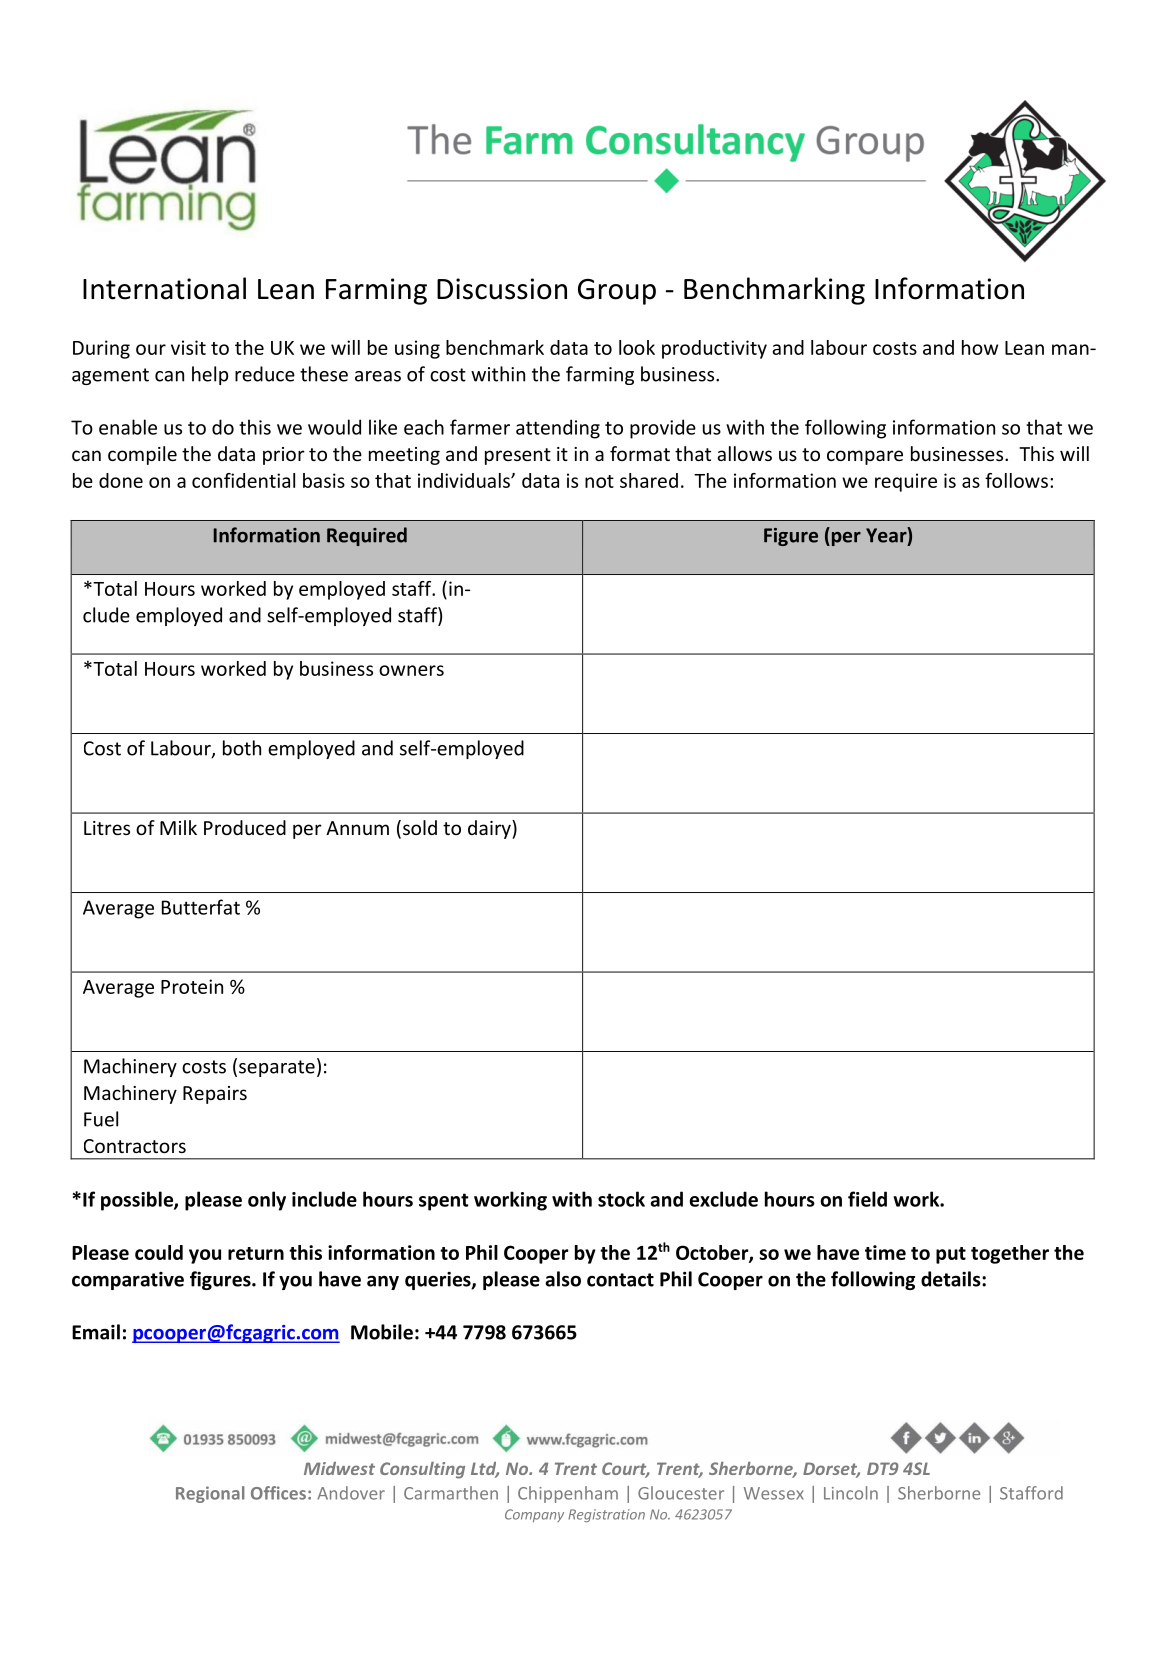 The width and height of the page is (1176, 1665). What do you see at coordinates (188, 347) in the page?
I see `visit` at bounding box center [188, 347].
